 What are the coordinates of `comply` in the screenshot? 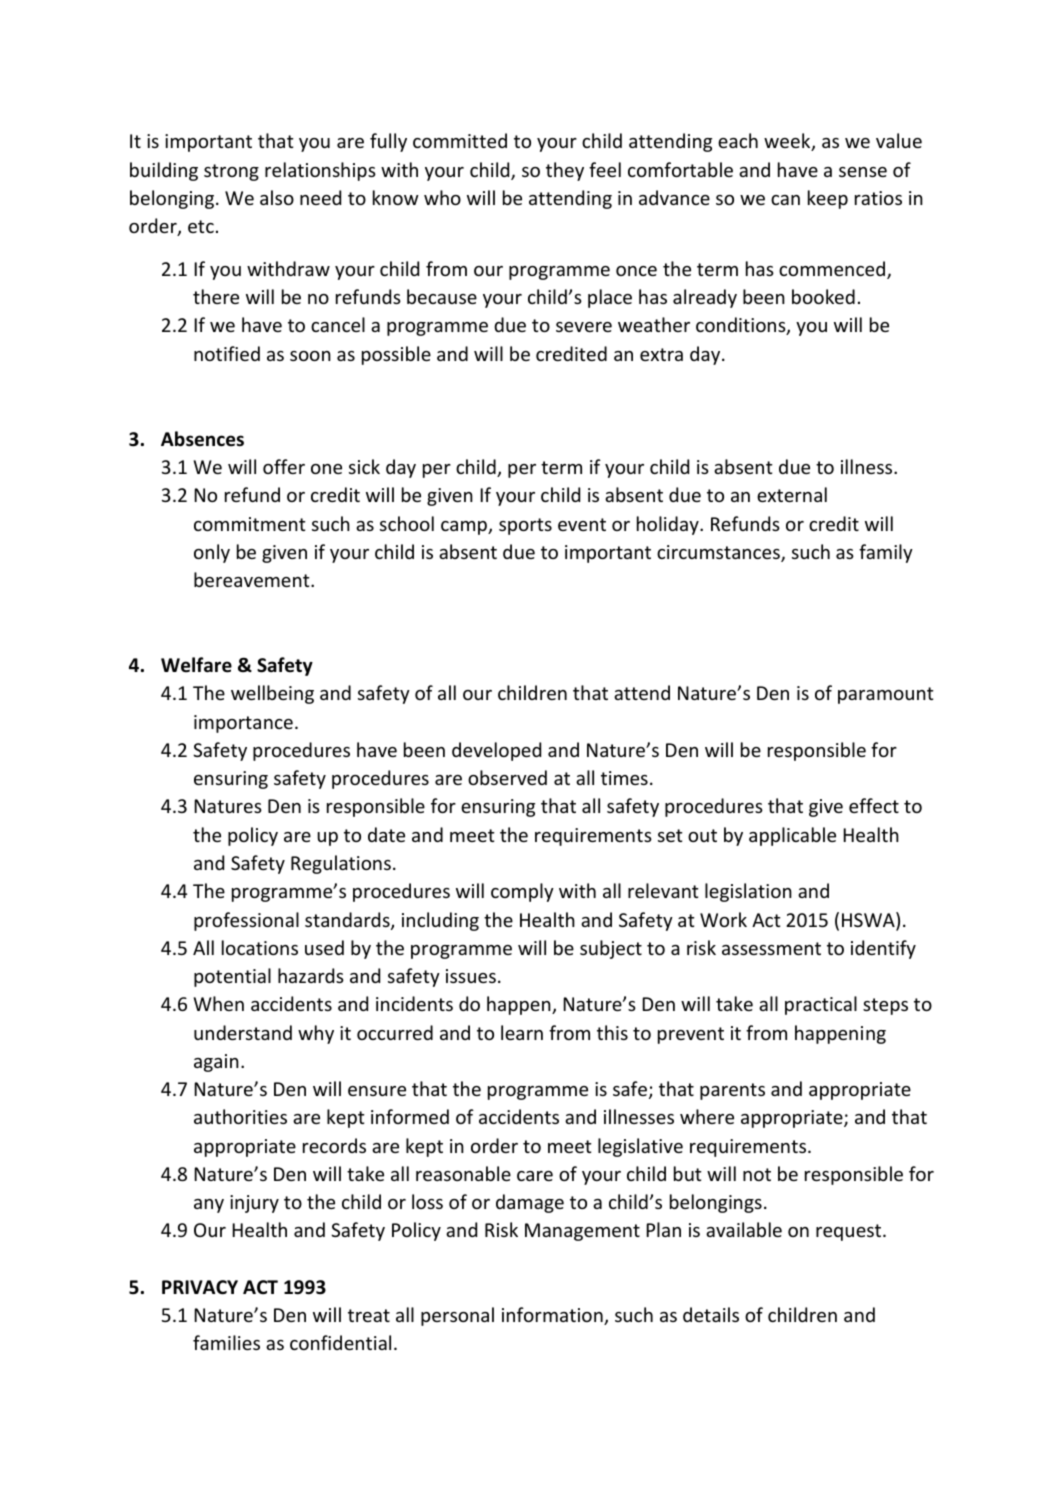 It's located at (522, 892).
